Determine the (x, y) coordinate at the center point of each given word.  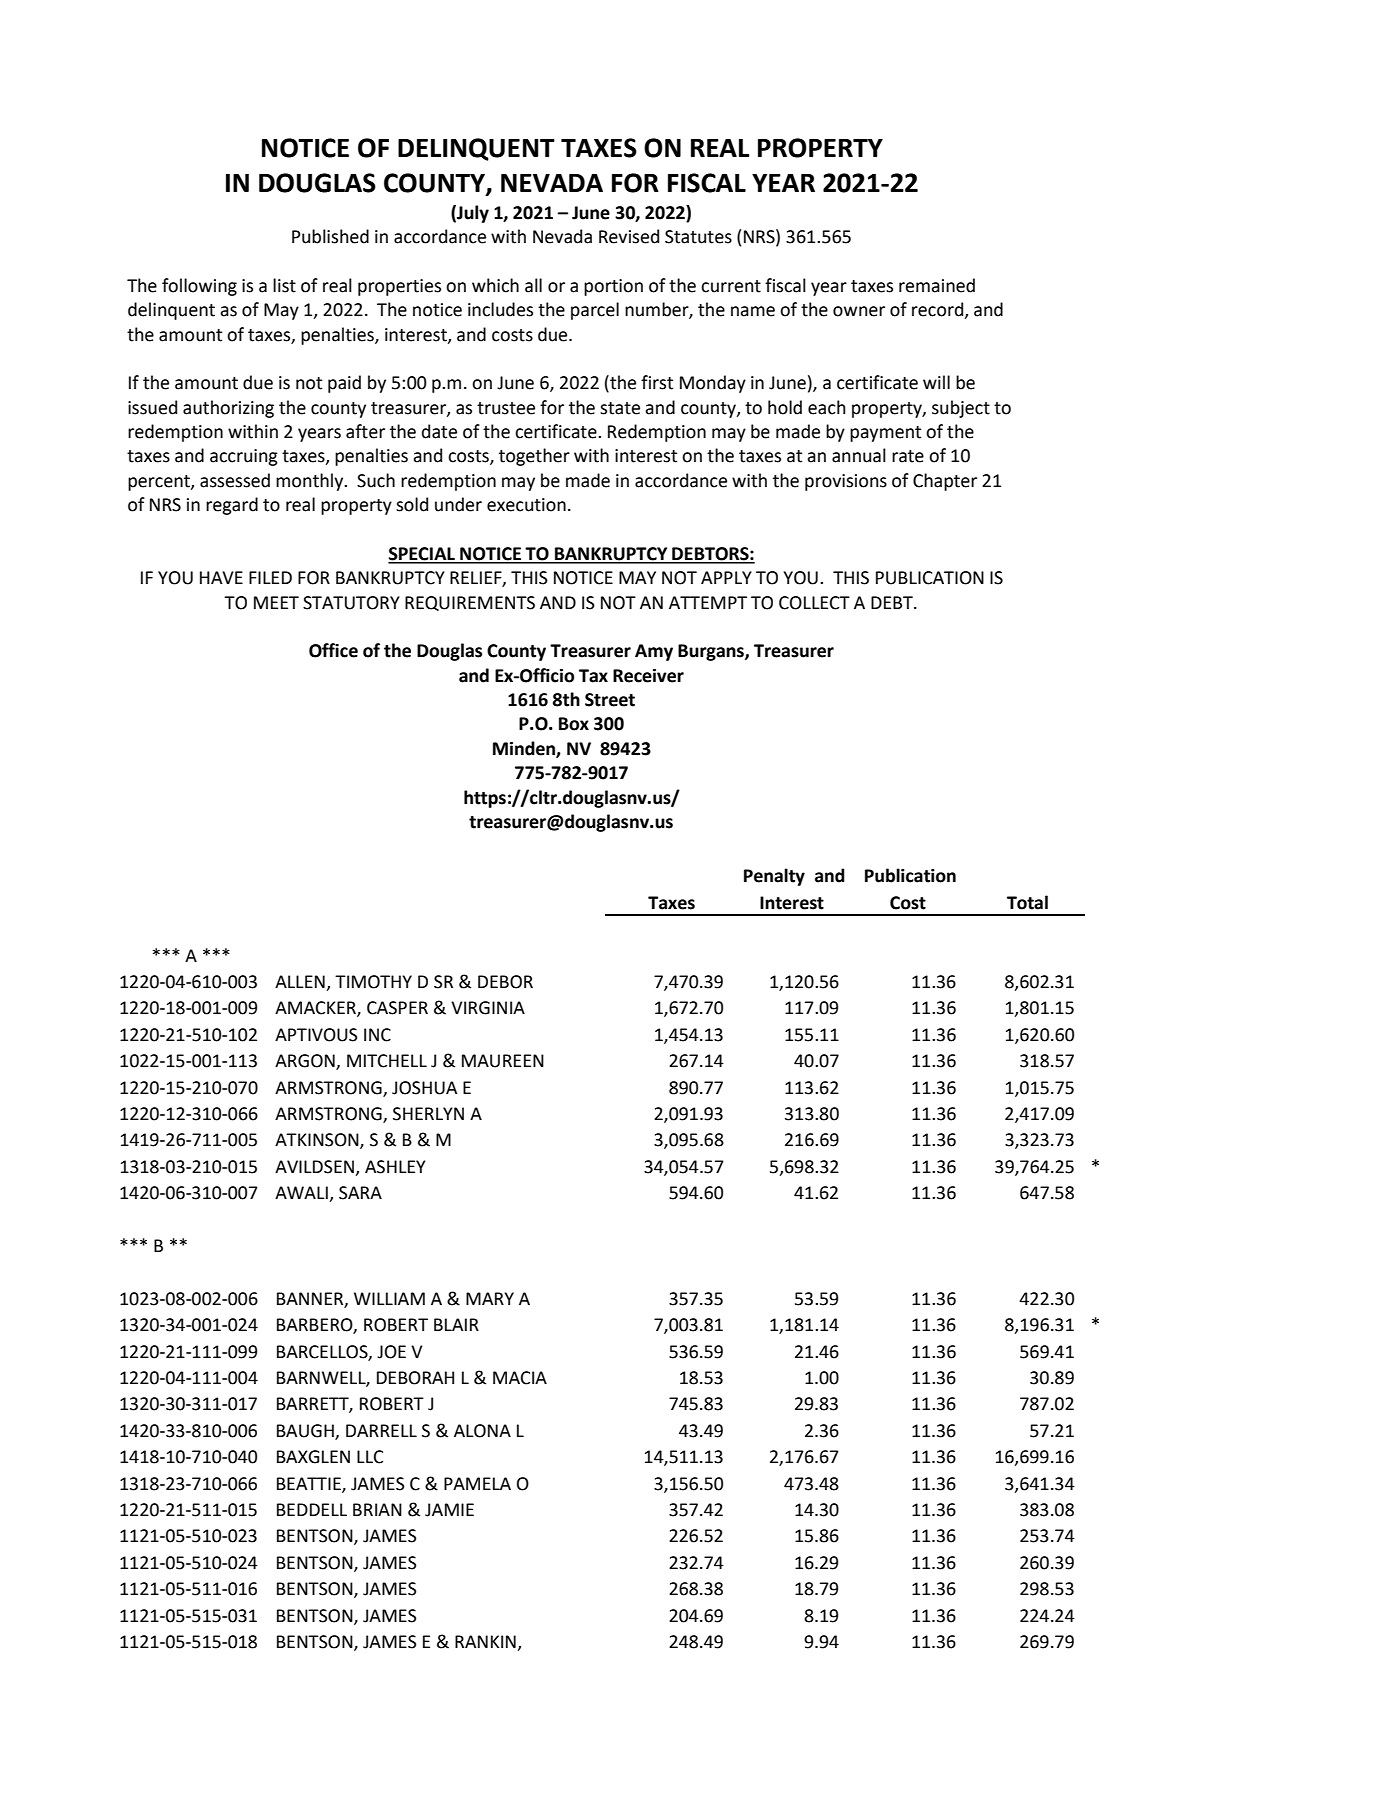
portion (613, 287)
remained (937, 285)
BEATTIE (310, 1484)
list (284, 285)
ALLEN (301, 983)
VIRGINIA (488, 1008)
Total (1027, 902)
